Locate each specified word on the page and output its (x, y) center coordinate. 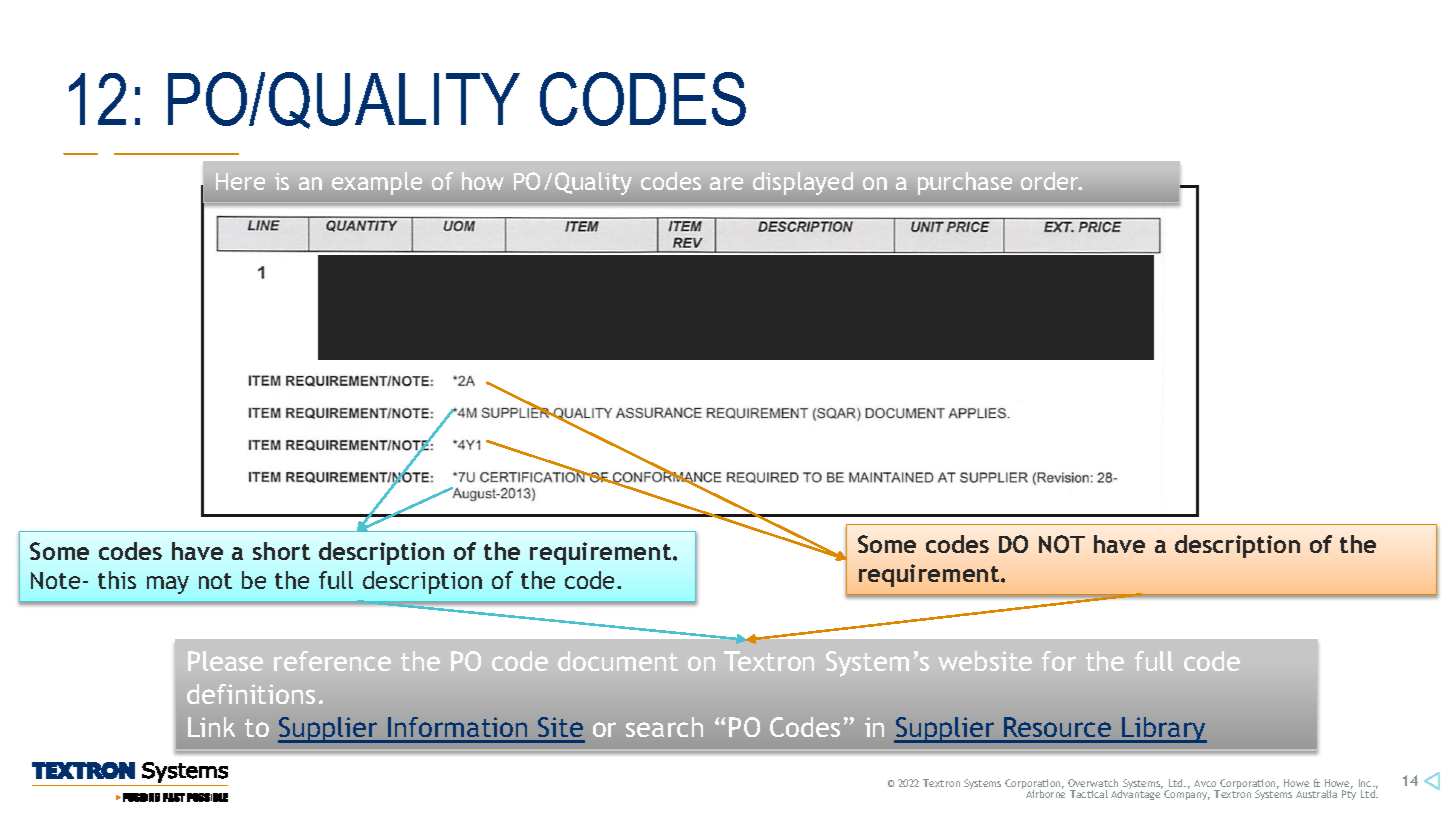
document (618, 661)
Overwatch (1093, 783)
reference (332, 661)
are (726, 183)
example (377, 183)
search (664, 727)
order (1051, 181)
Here (240, 181)
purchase (965, 183)
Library (1163, 730)
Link (211, 727)
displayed (803, 183)
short (281, 551)
